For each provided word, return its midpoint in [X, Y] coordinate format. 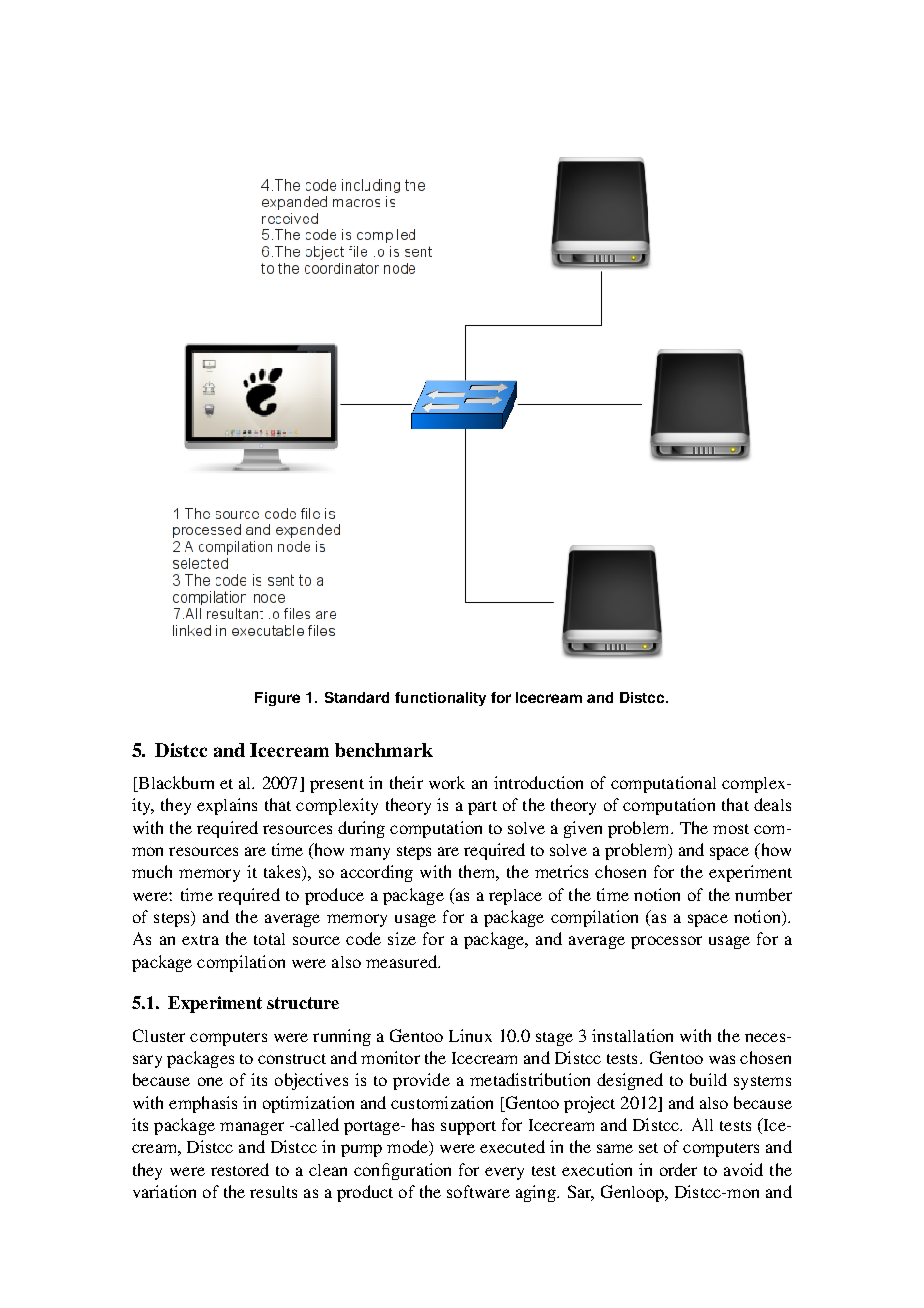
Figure [277, 699]
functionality [440, 699]
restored [240, 1169]
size [402, 938]
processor [666, 942]
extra [200, 940]
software [478, 1191]
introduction [538, 782]
